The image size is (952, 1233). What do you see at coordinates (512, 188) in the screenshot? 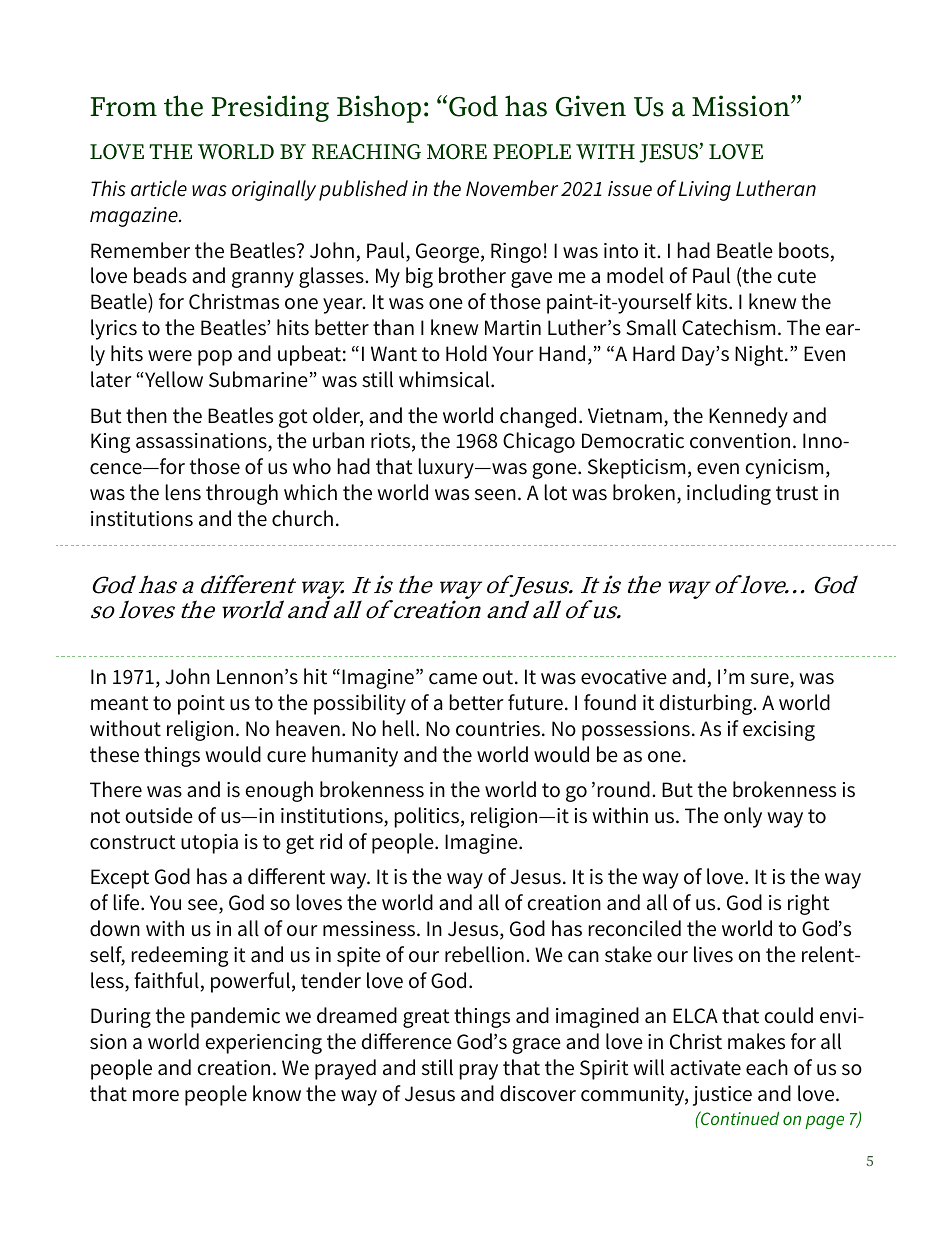
I see `November` at bounding box center [512, 188].
